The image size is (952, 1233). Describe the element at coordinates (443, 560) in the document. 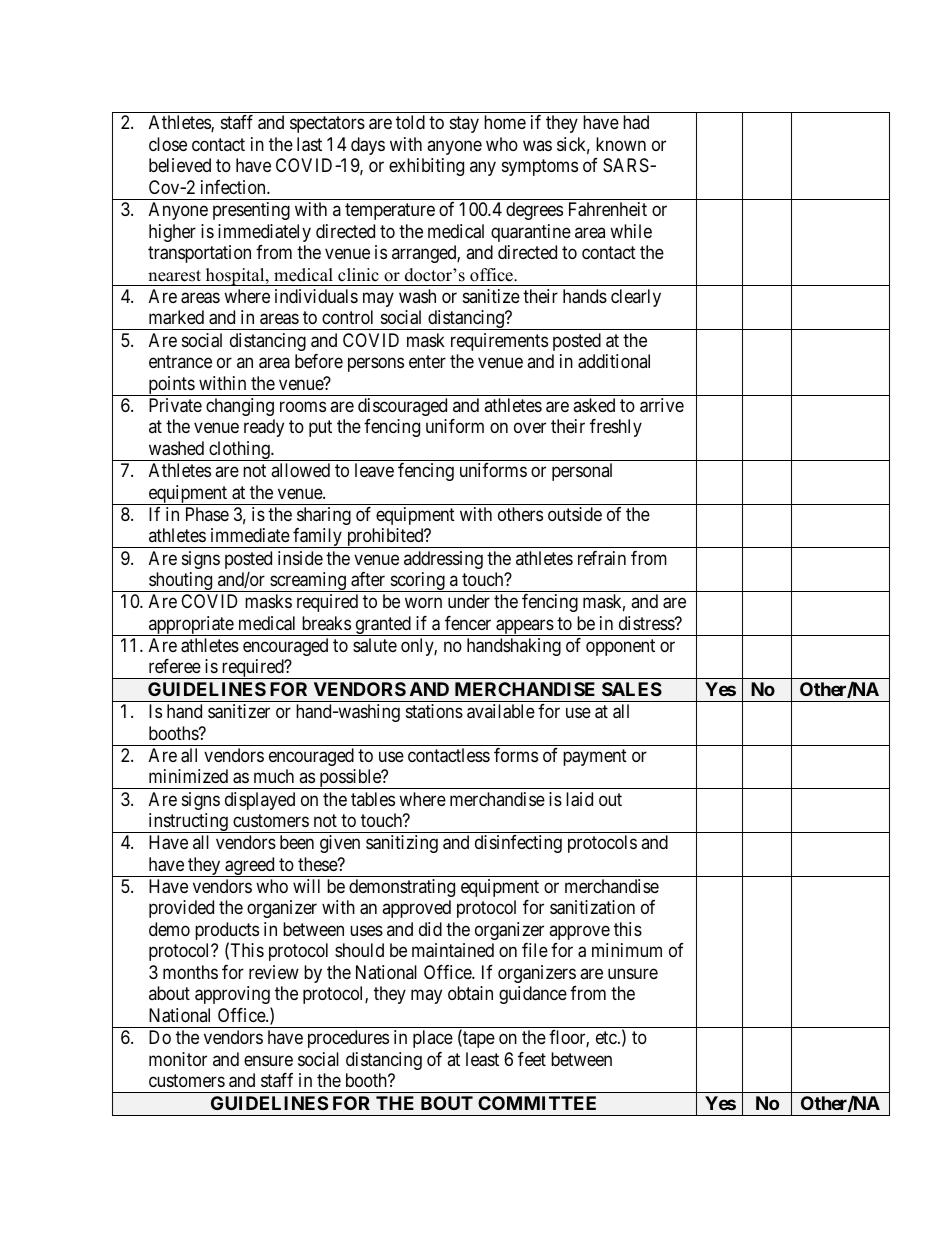

I see `addressing` at that location.
